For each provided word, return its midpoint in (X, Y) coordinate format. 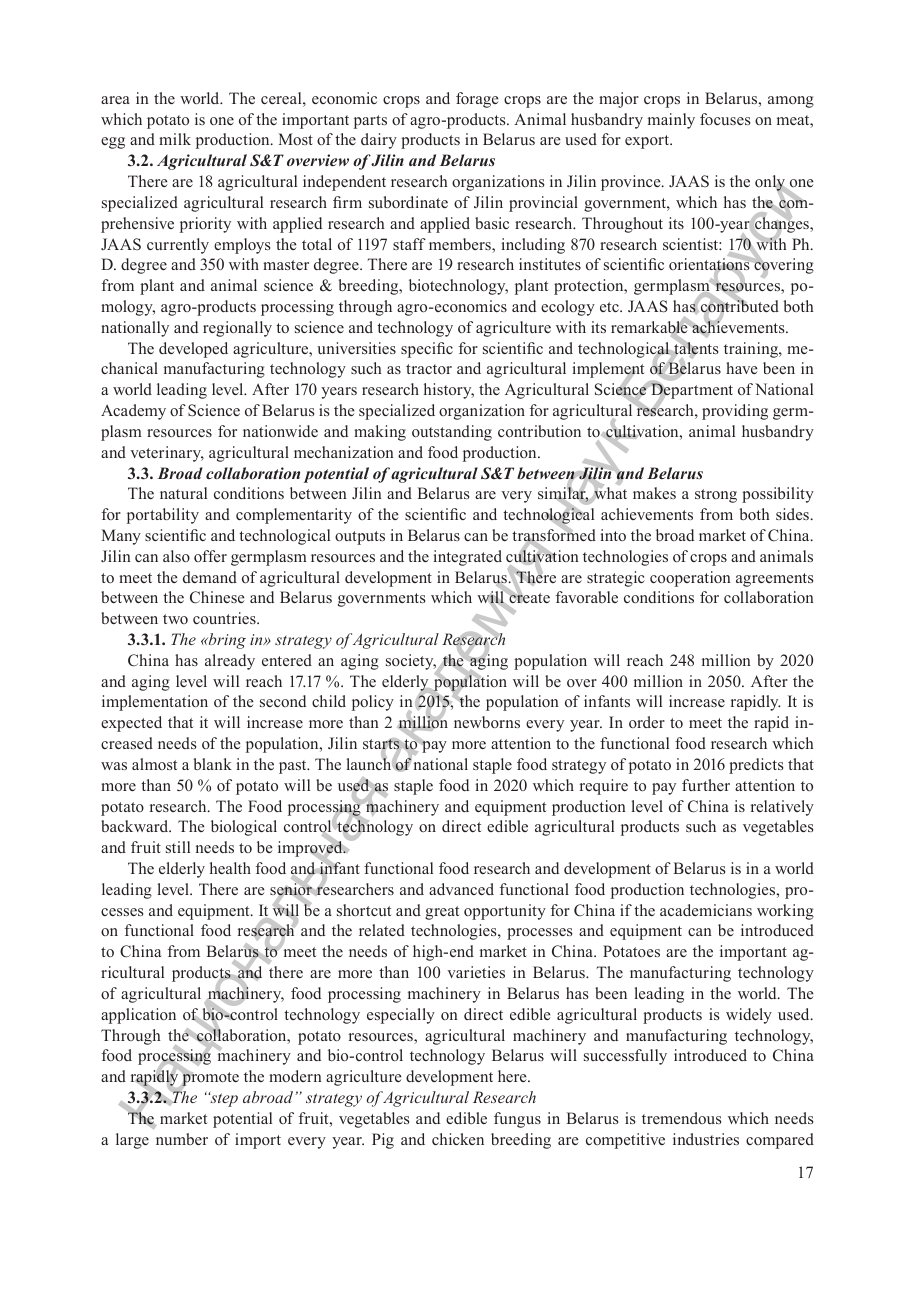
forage (477, 100)
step (223, 1099)
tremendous (681, 1118)
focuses (725, 119)
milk (175, 139)
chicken (458, 1139)
